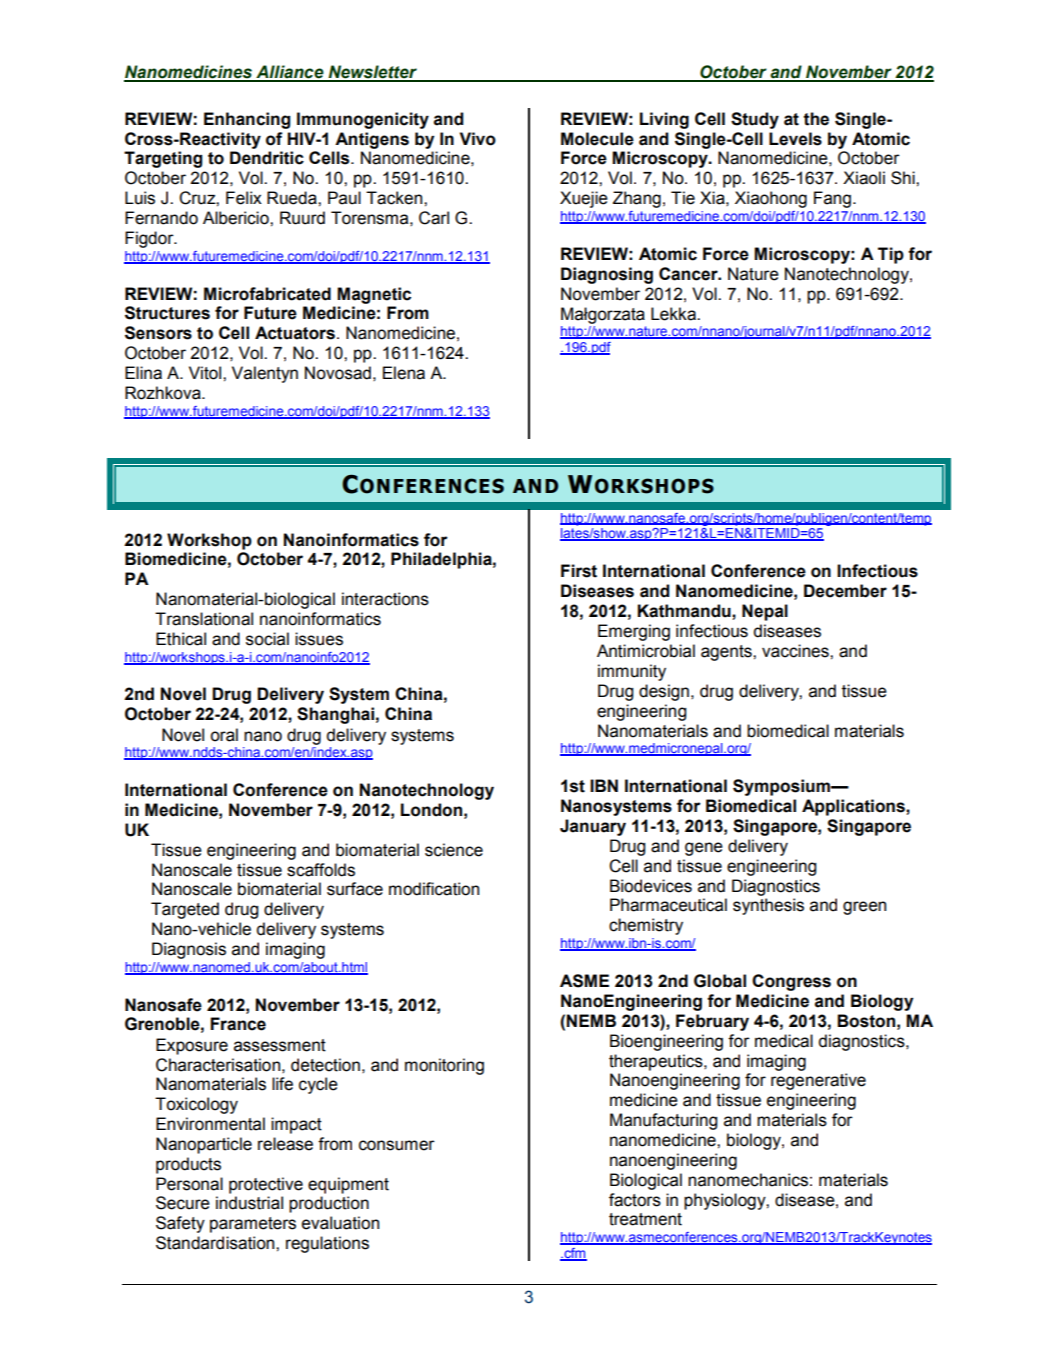  What do you see at coordinates (579, 571) in the screenshot?
I see `First` at bounding box center [579, 571].
